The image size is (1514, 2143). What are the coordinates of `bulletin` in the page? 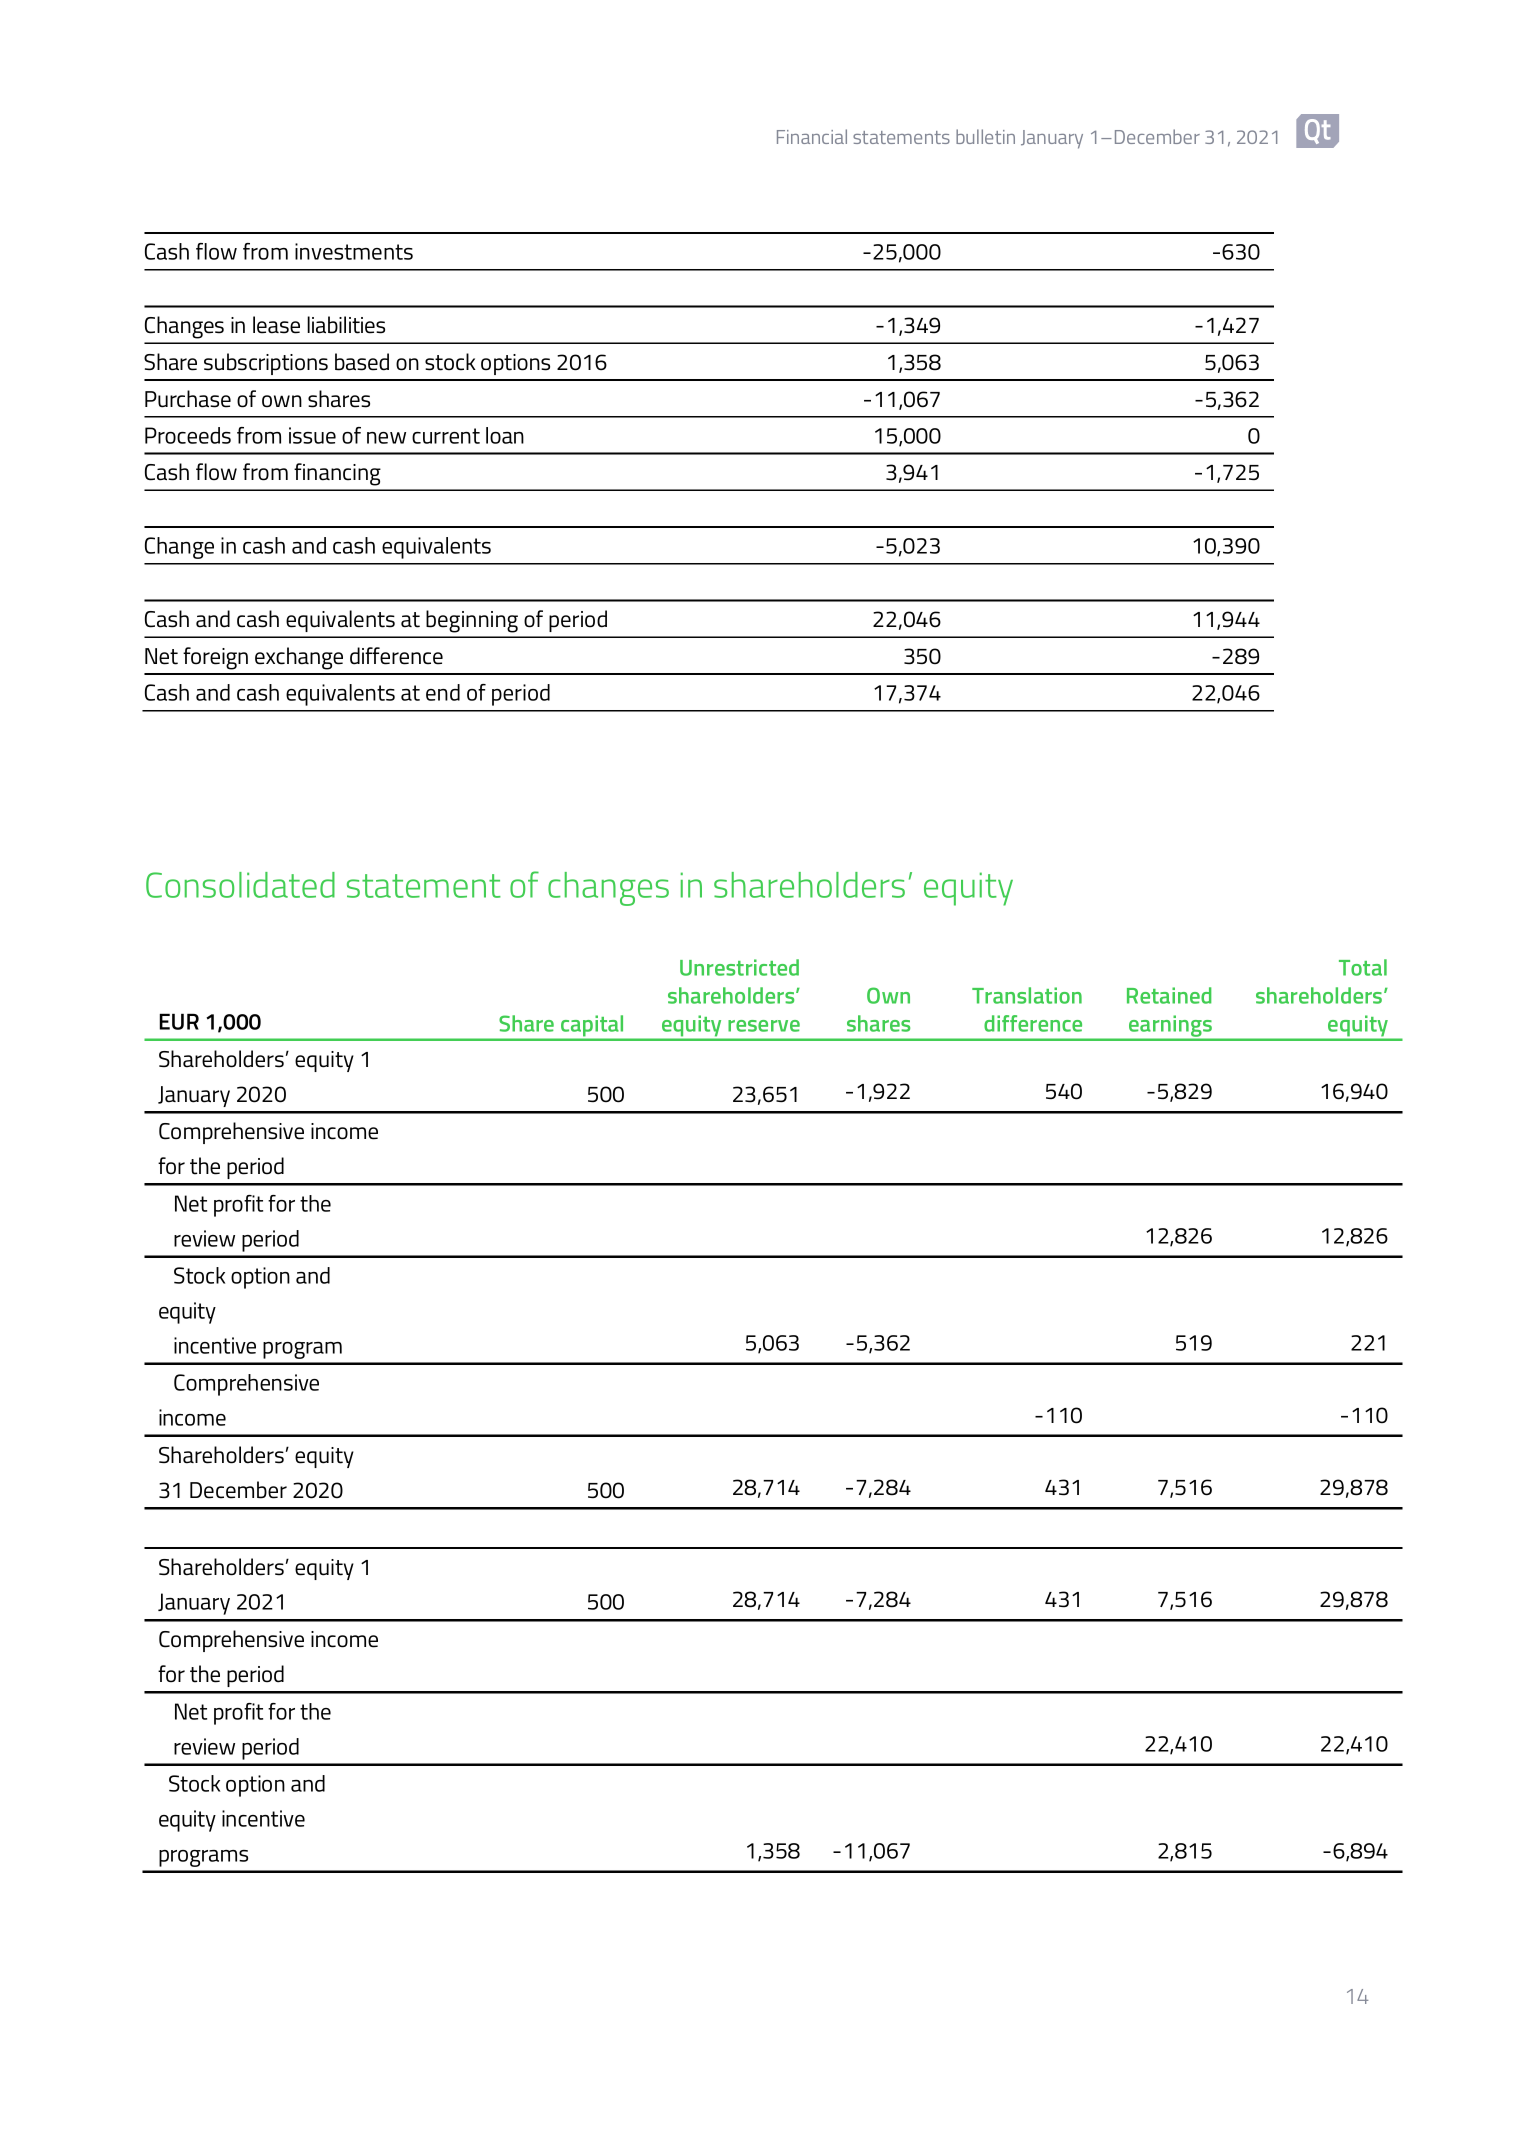 It's located at (985, 136).
